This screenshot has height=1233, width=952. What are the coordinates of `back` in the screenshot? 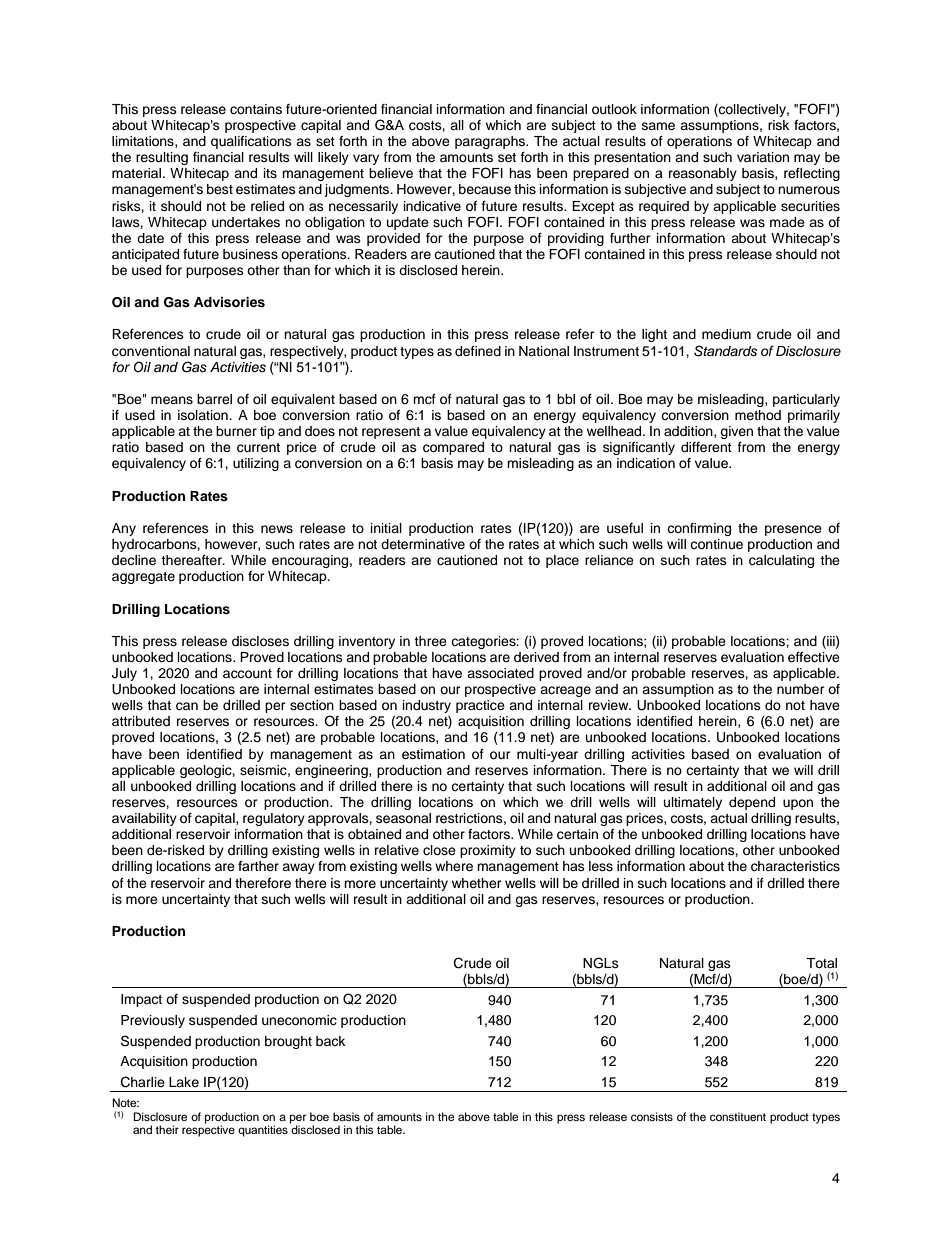 It's located at (330, 1041).
